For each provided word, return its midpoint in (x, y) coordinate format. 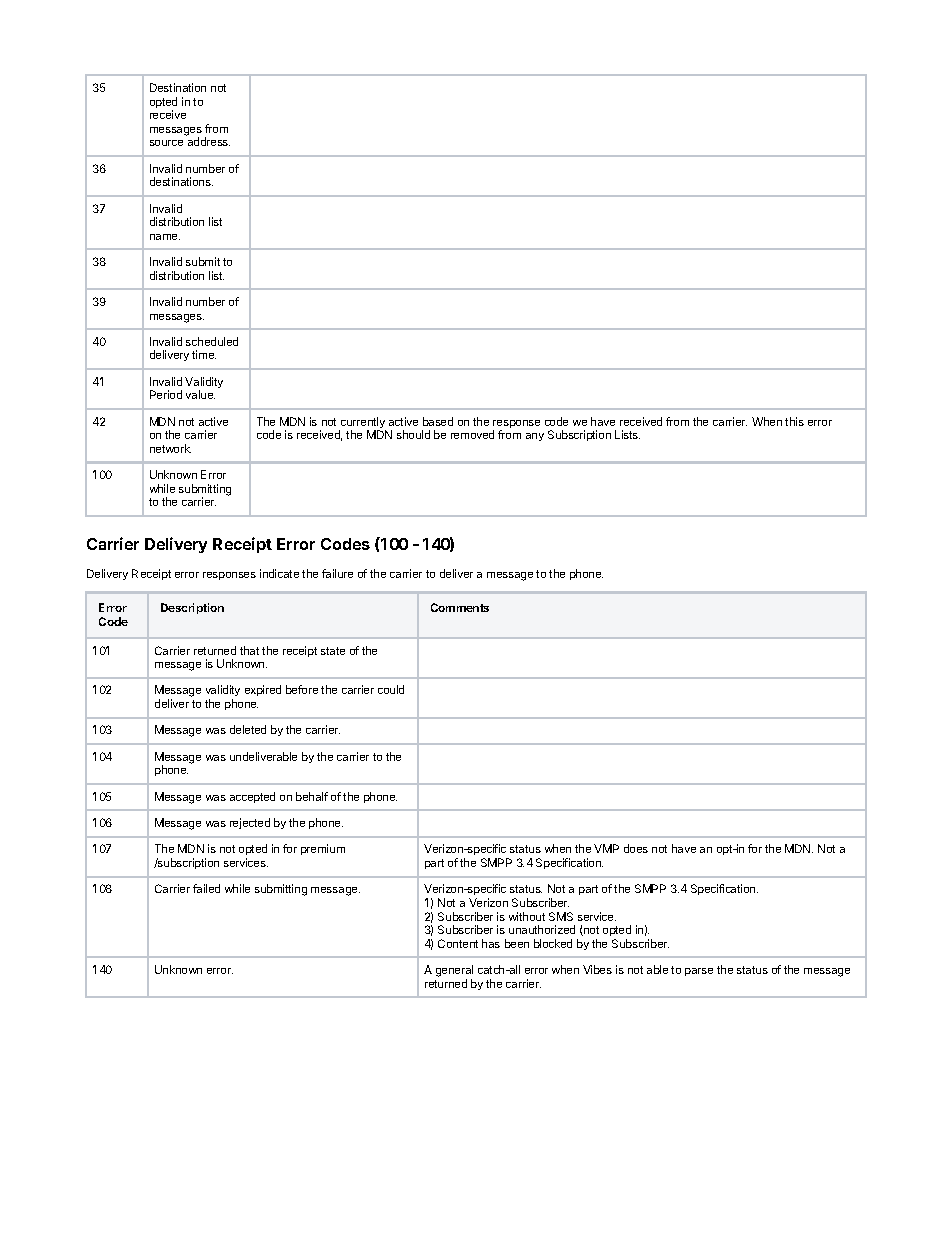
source (166, 143)
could (391, 689)
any (535, 437)
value (200, 394)
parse (699, 972)
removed (472, 434)
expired (263, 690)
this (794, 421)
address (209, 141)
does (636, 848)
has (491, 943)
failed (206, 888)
